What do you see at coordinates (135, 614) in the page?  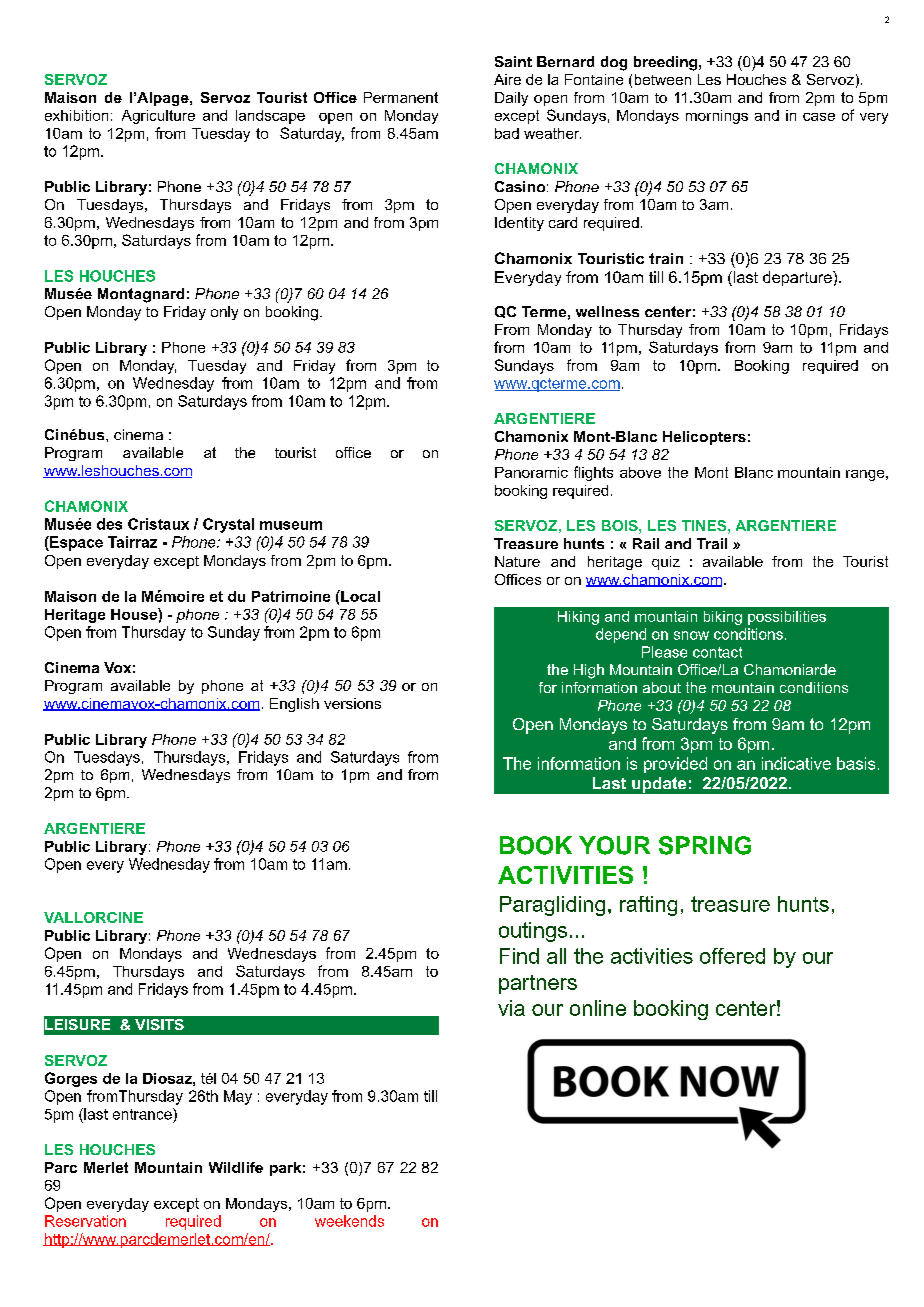 I see `House` at bounding box center [135, 614].
